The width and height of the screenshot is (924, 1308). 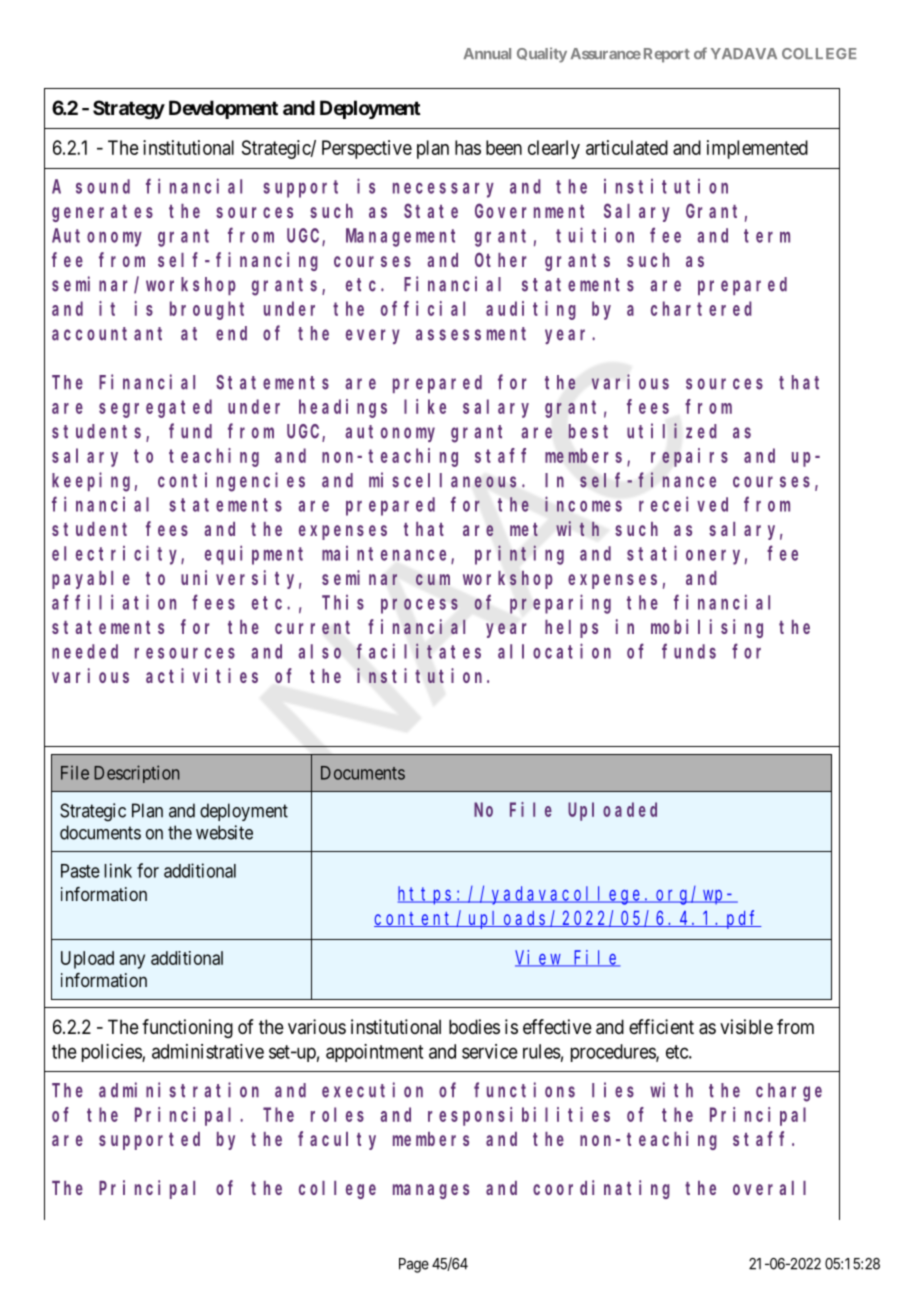 What do you see at coordinates (129, 109) in the screenshot?
I see `Strategy` at bounding box center [129, 109].
